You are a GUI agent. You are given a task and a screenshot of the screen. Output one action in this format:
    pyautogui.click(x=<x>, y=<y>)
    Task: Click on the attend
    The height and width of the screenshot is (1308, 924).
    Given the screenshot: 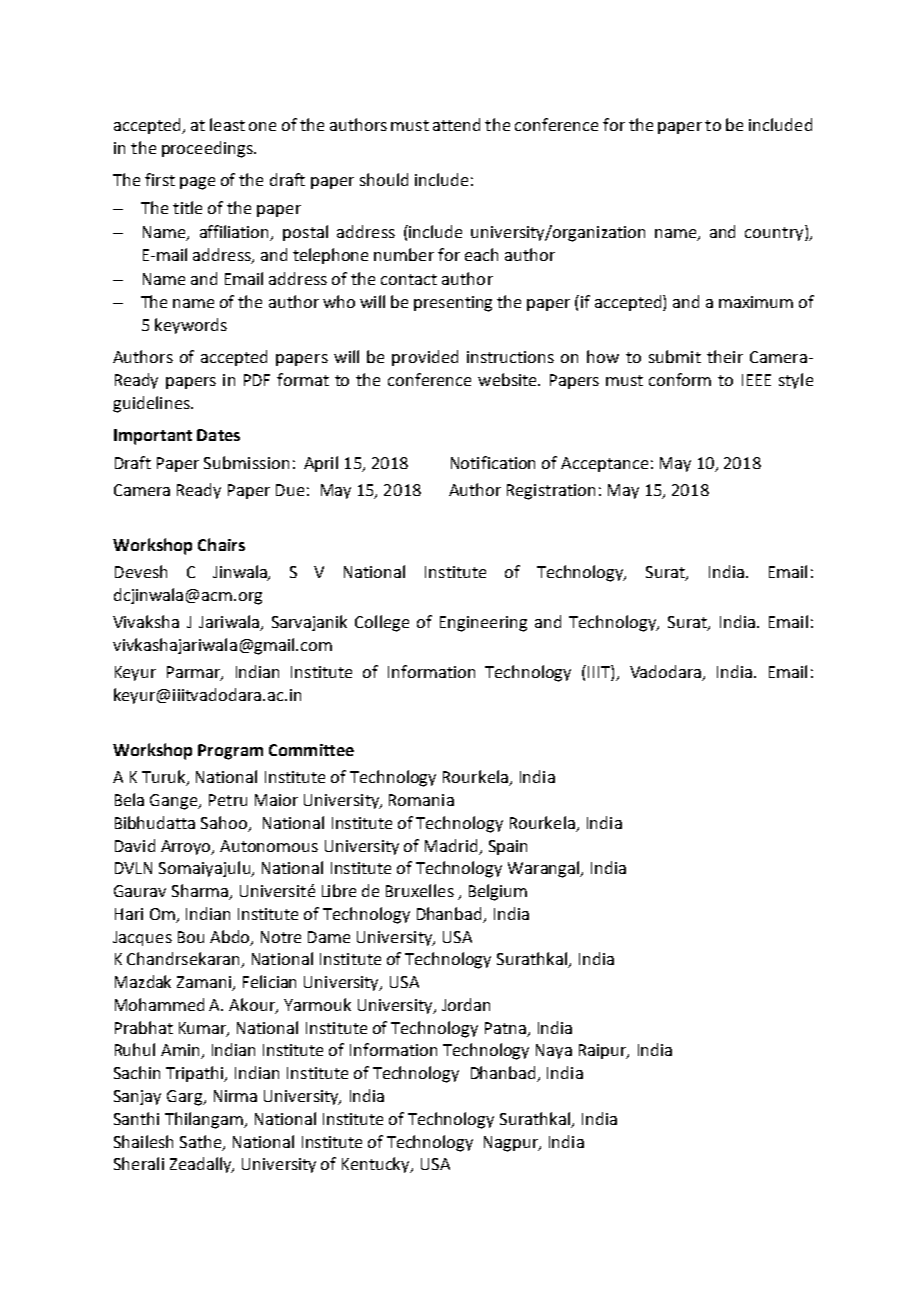 What is the action you would take?
    pyautogui.click(x=456, y=124)
